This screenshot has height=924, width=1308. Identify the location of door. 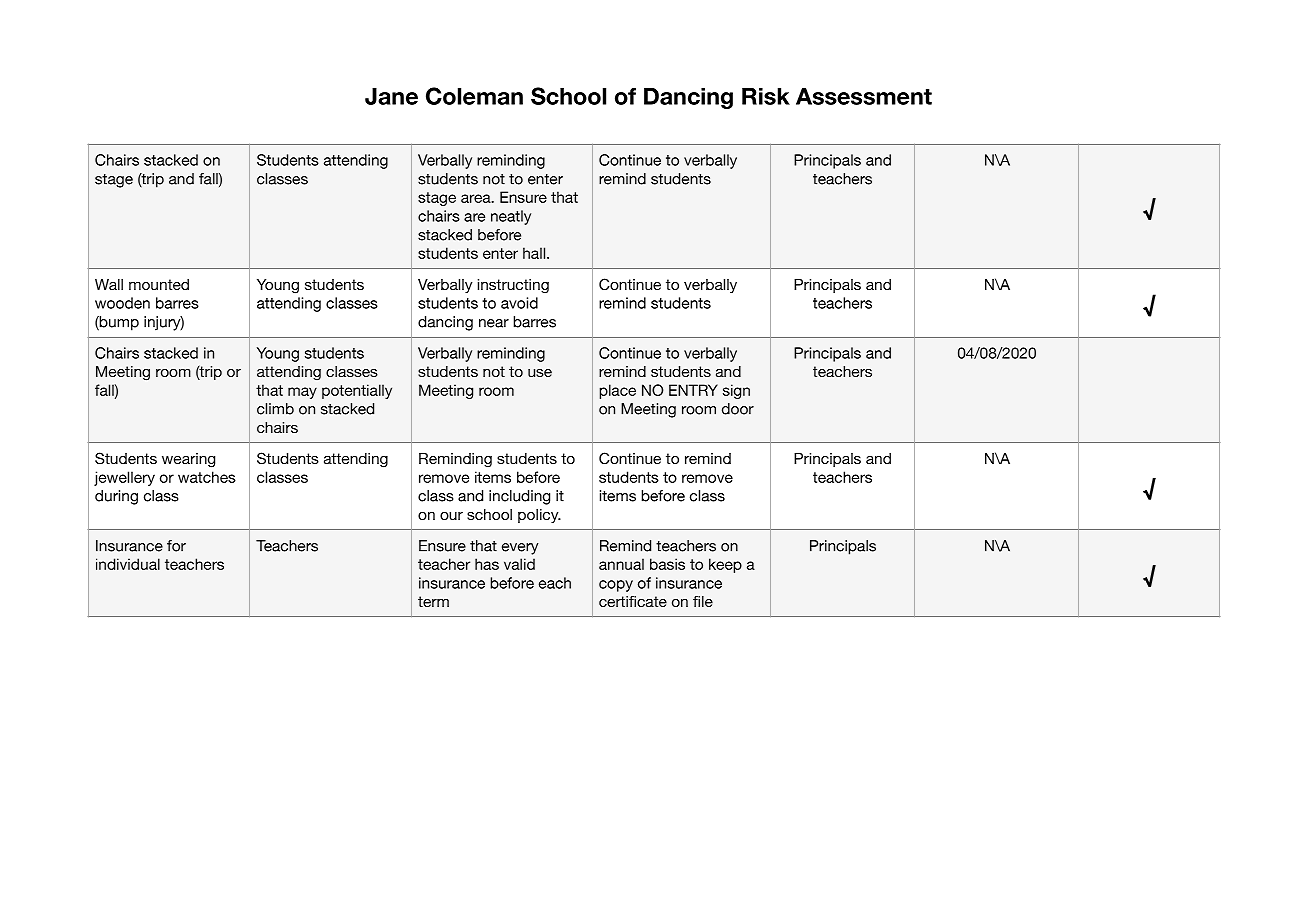
(738, 409).
